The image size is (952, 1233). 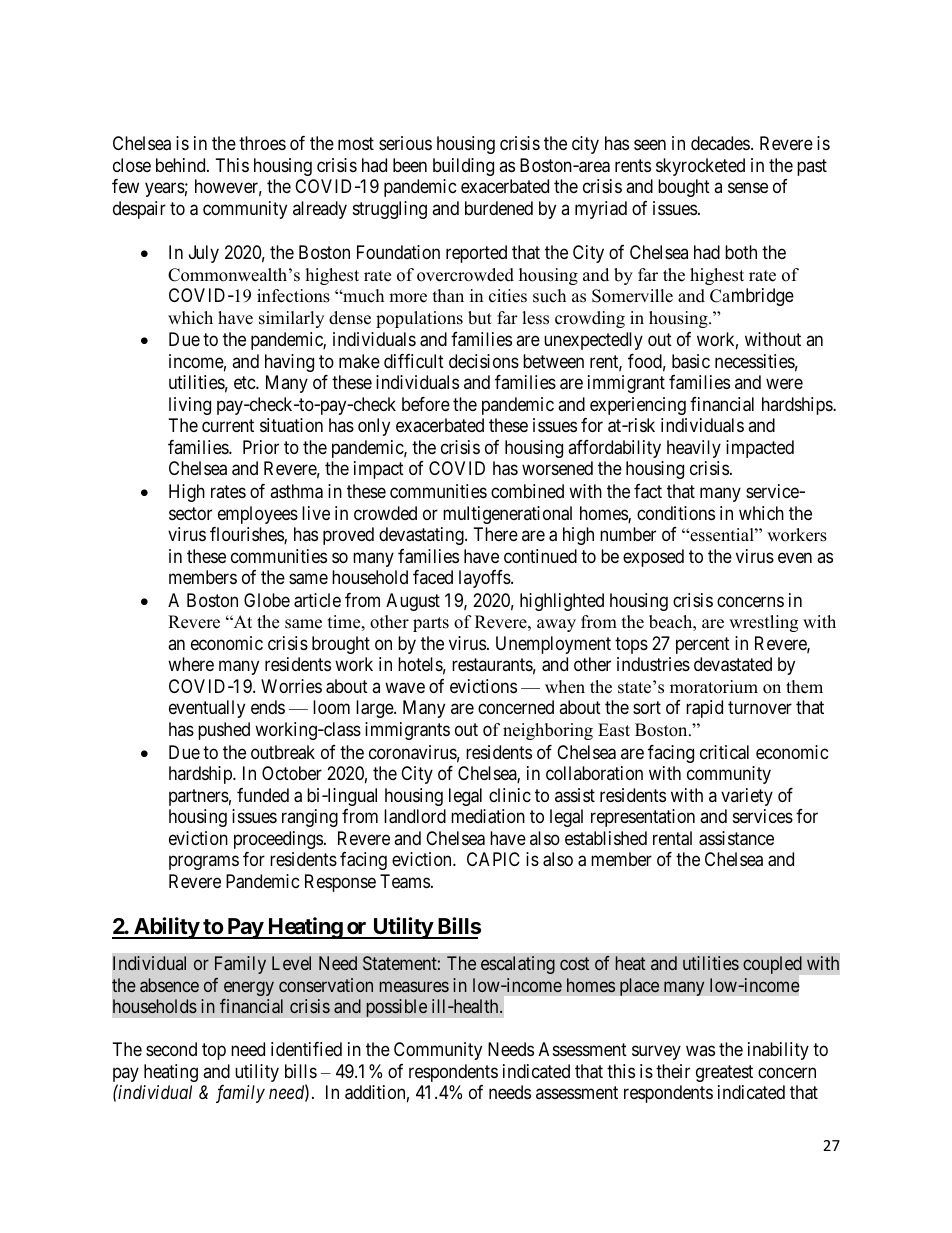 What do you see at coordinates (267, 600) in the screenshot?
I see `Globe` at bounding box center [267, 600].
